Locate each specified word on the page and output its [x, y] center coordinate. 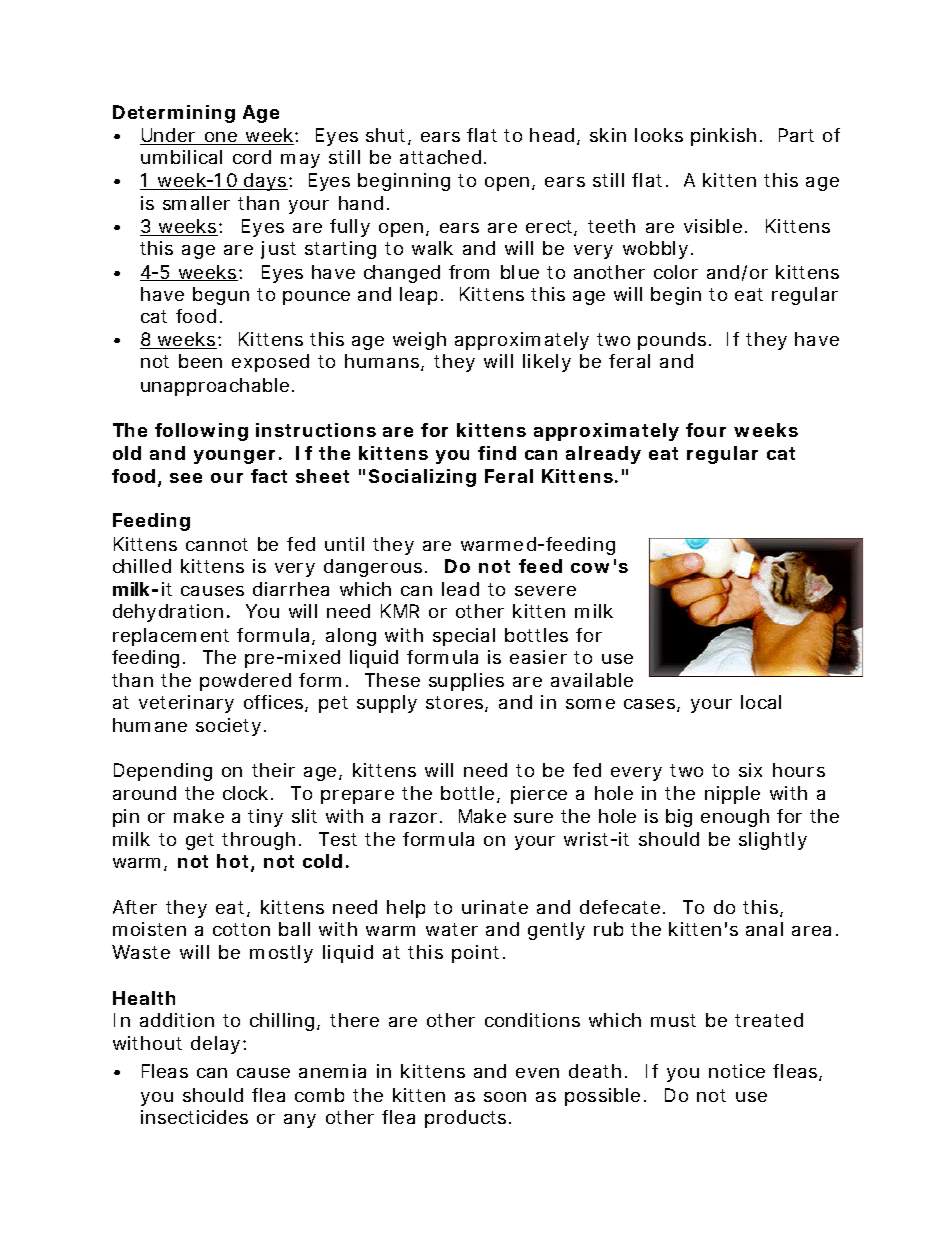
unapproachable [215, 387]
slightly [773, 841]
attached [440, 157]
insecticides [194, 1117]
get [200, 841]
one [221, 138]
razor [413, 818]
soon [505, 1097]
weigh [419, 341]
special [464, 637]
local [761, 702]
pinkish [723, 137]
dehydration [168, 613]
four [706, 430]
